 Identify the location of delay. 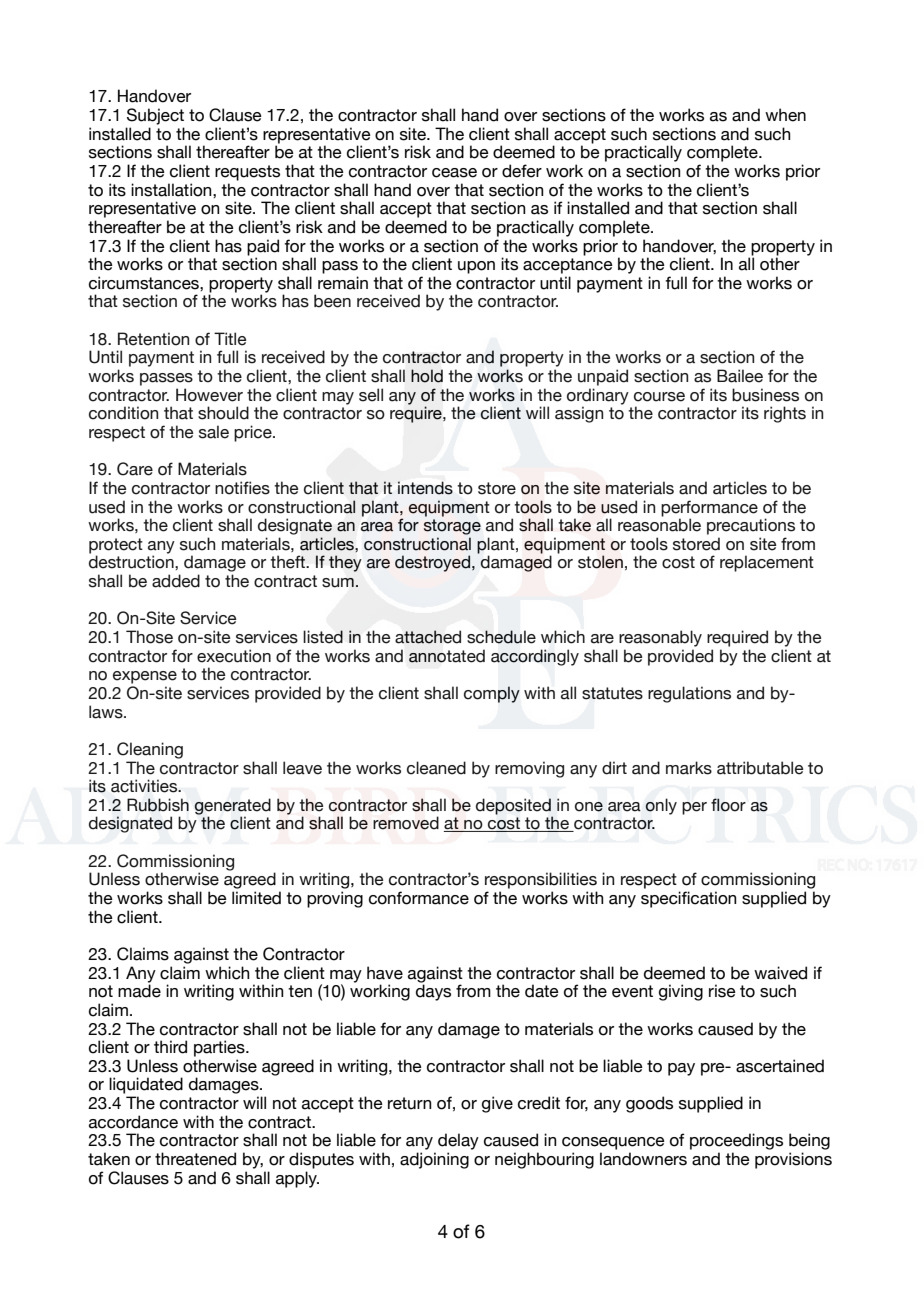
(458, 1141).
